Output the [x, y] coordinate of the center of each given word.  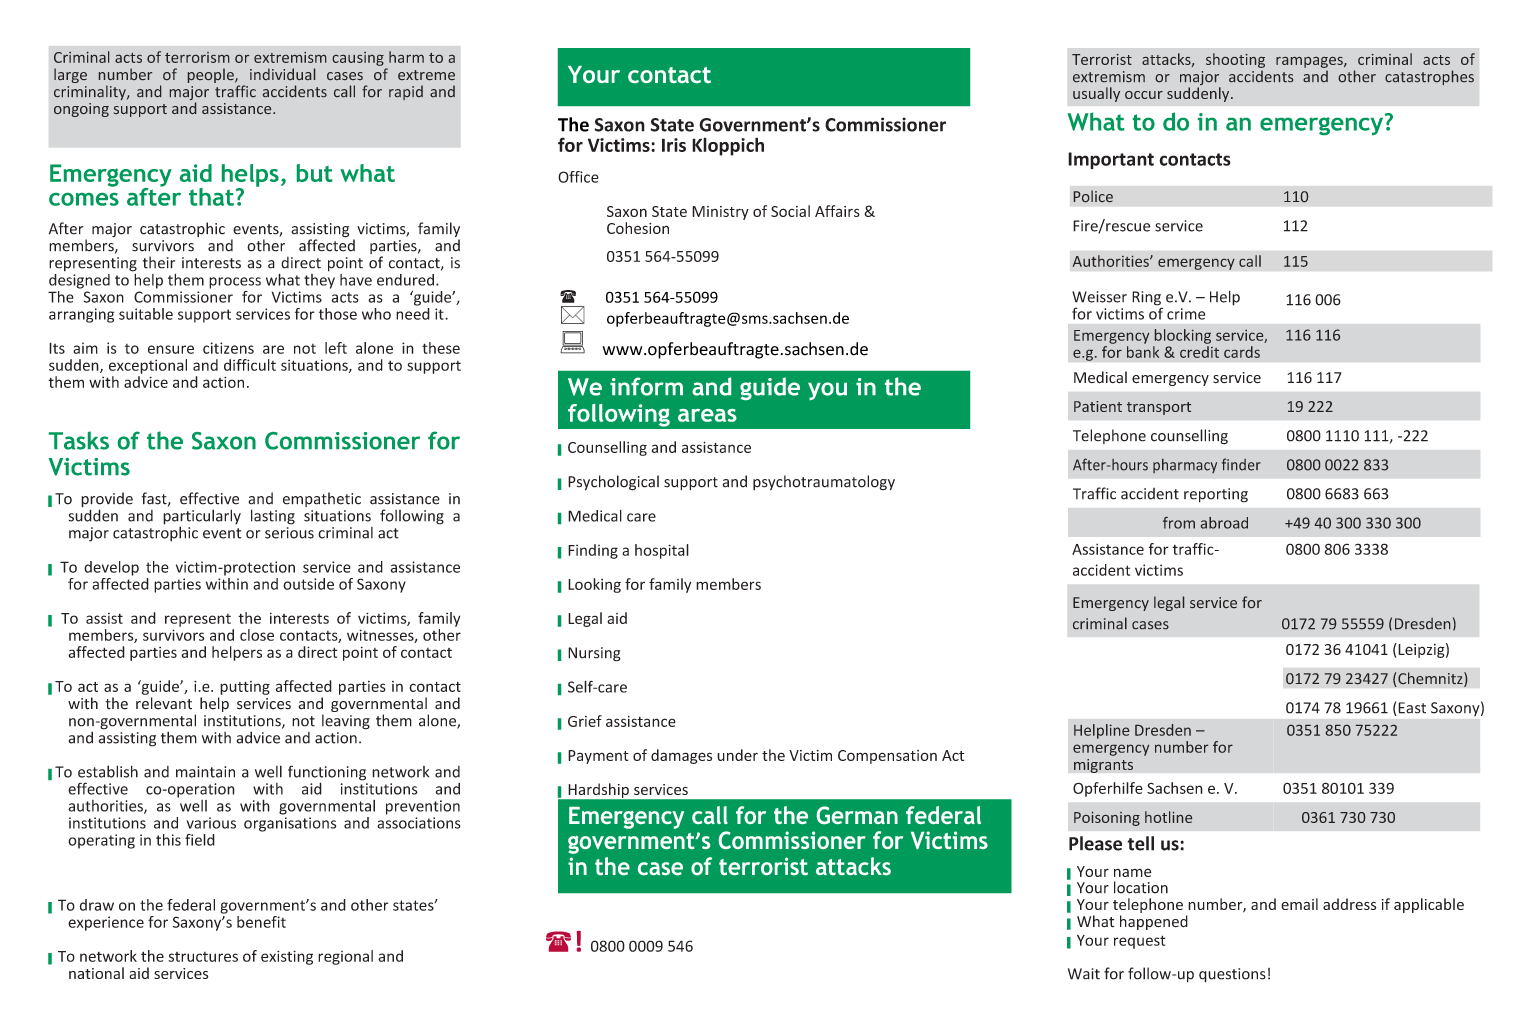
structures [203, 957]
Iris [674, 145]
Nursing [594, 654]
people [212, 75]
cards [1242, 352]
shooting [1235, 60]
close [257, 635]
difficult [250, 365]
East [1411, 709]
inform [646, 386]
